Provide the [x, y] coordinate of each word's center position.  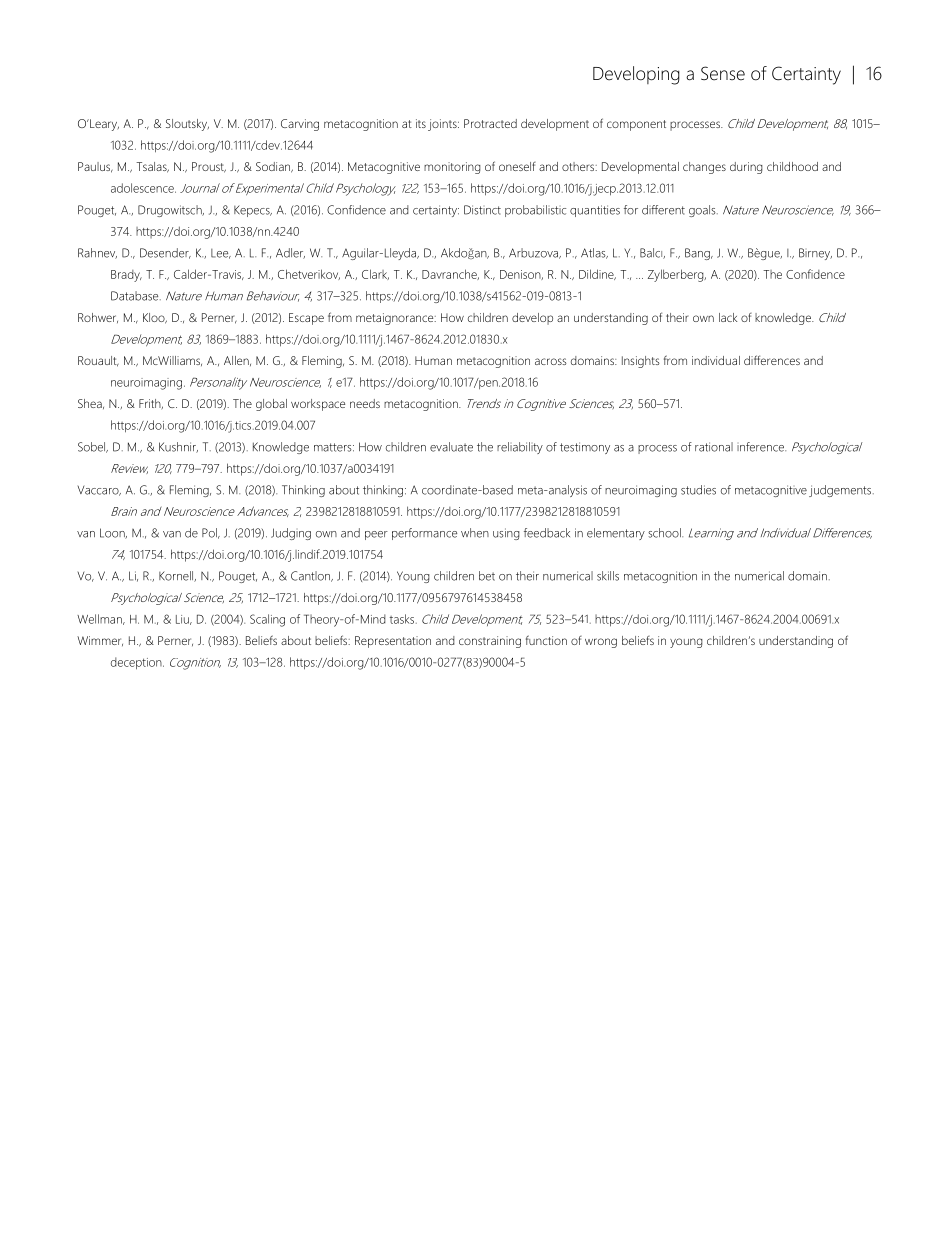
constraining [490, 642]
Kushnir [178, 447]
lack [728, 317]
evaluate [451, 447]
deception [137, 663]
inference [761, 447]
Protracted [490, 123]
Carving [300, 125]
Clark [375, 274]
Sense [723, 73]
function [546, 640]
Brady [126, 276]
